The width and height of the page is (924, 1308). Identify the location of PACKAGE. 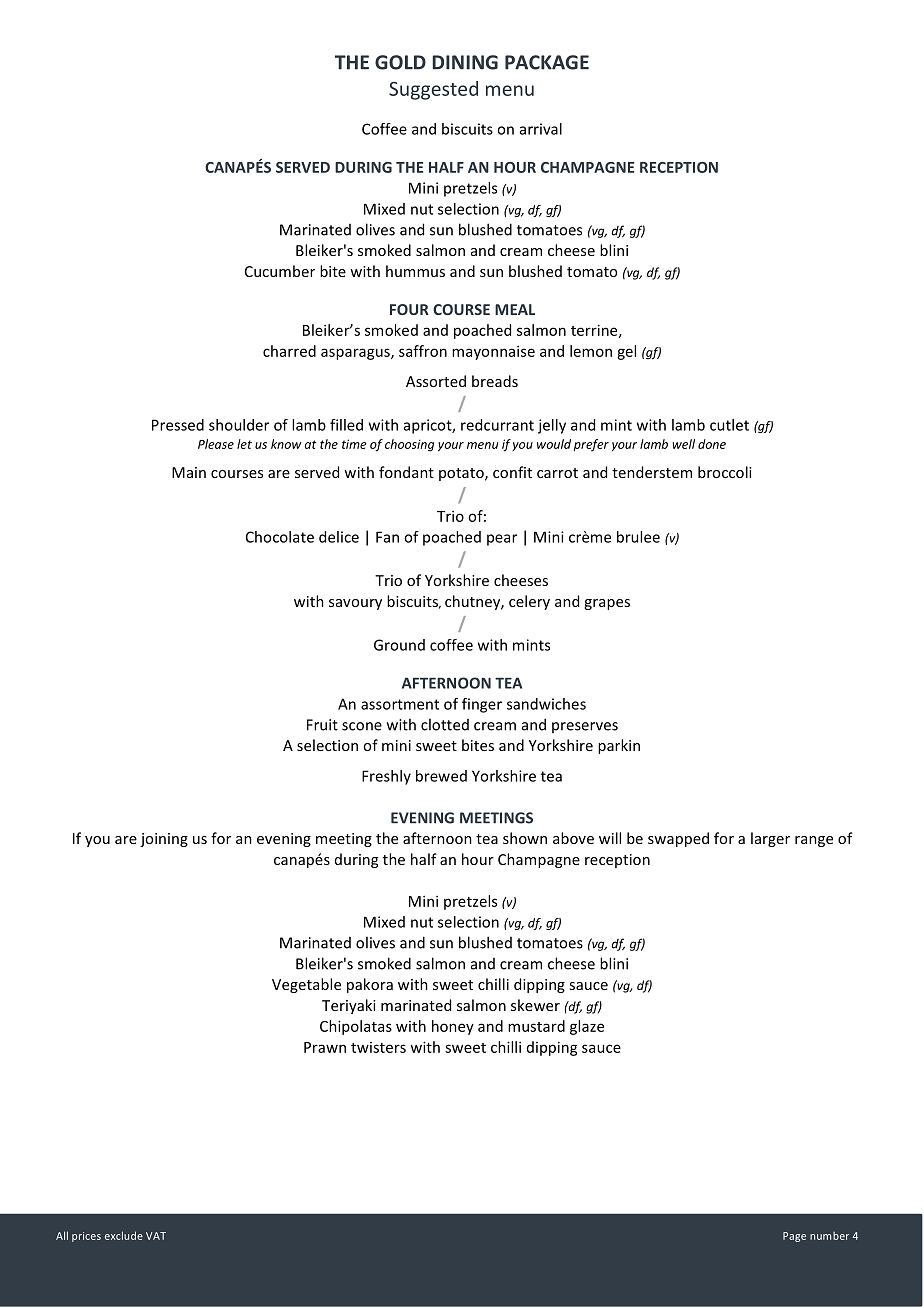
(547, 62).
